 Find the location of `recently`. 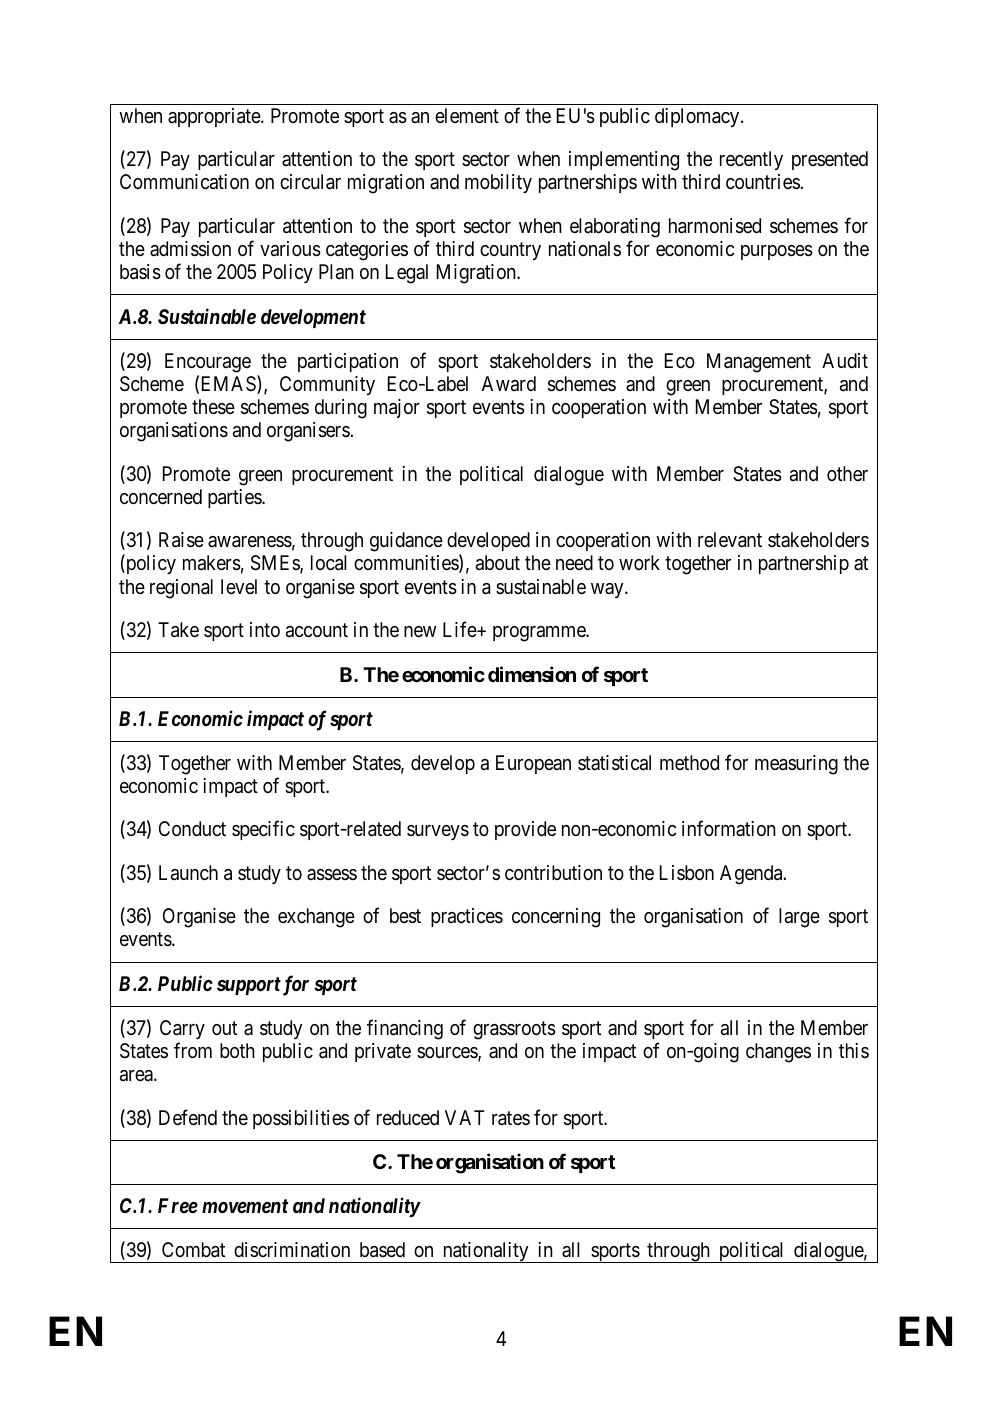

recently is located at coordinates (751, 160).
